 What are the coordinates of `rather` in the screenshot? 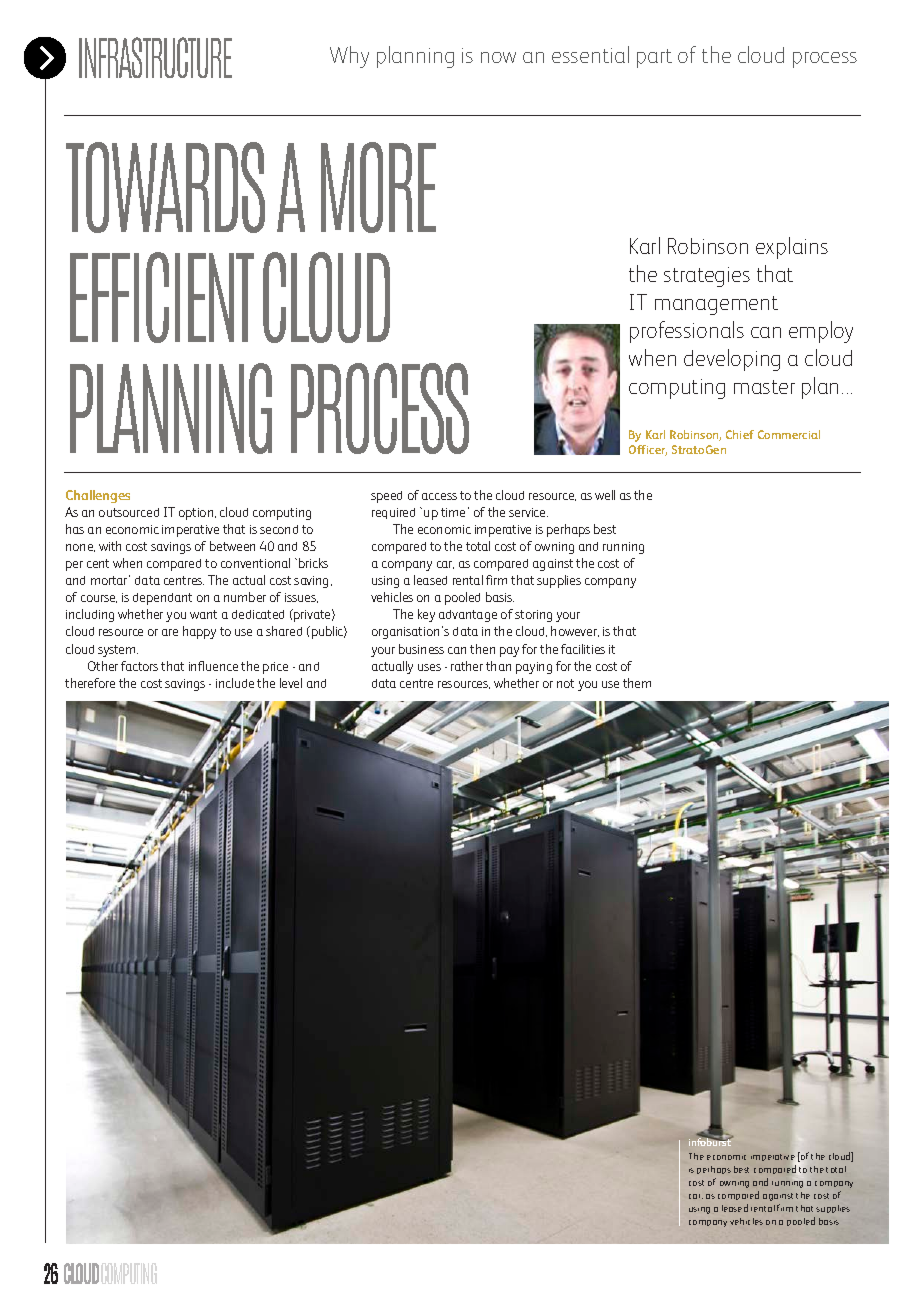 It's located at (467, 666).
